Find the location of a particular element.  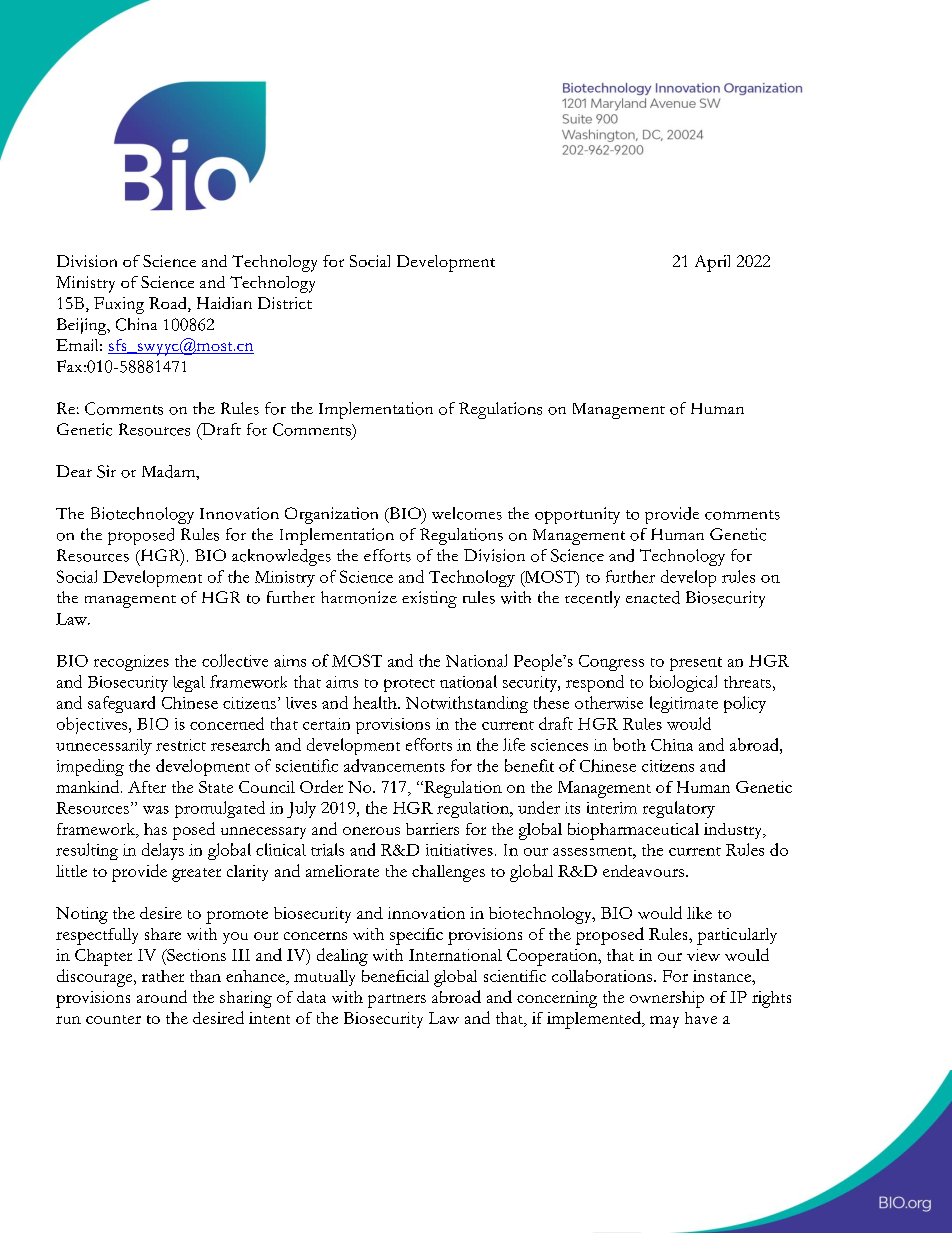

Dear is located at coordinates (74, 471).
